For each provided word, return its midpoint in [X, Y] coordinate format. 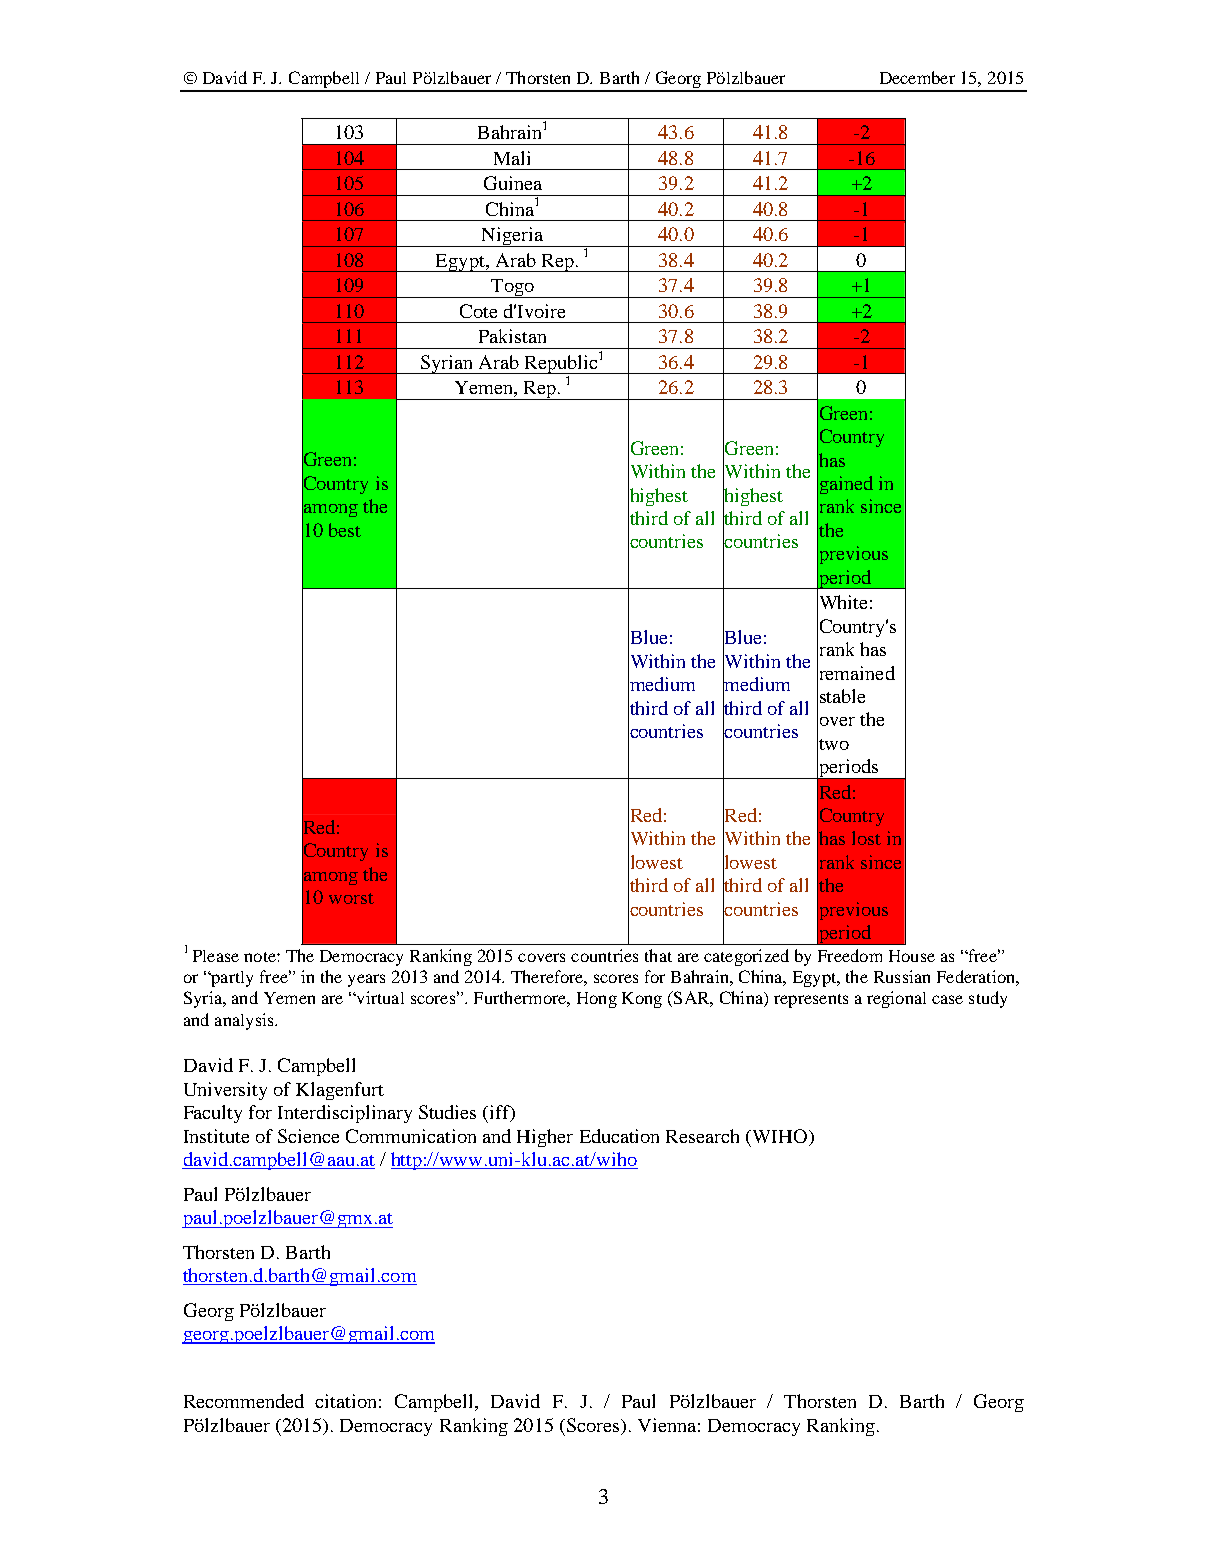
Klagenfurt [340, 1091]
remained [856, 672]
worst [351, 898]
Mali [512, 158]
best [345, 530]
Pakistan [512, 336]
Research [702, 1136]
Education [619, 1136]
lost [866, 838]
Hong [597, 1000]
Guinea [513, 183]
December [917, 77]
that [658, 955]
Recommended [244, 1401]
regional [896, 999]
